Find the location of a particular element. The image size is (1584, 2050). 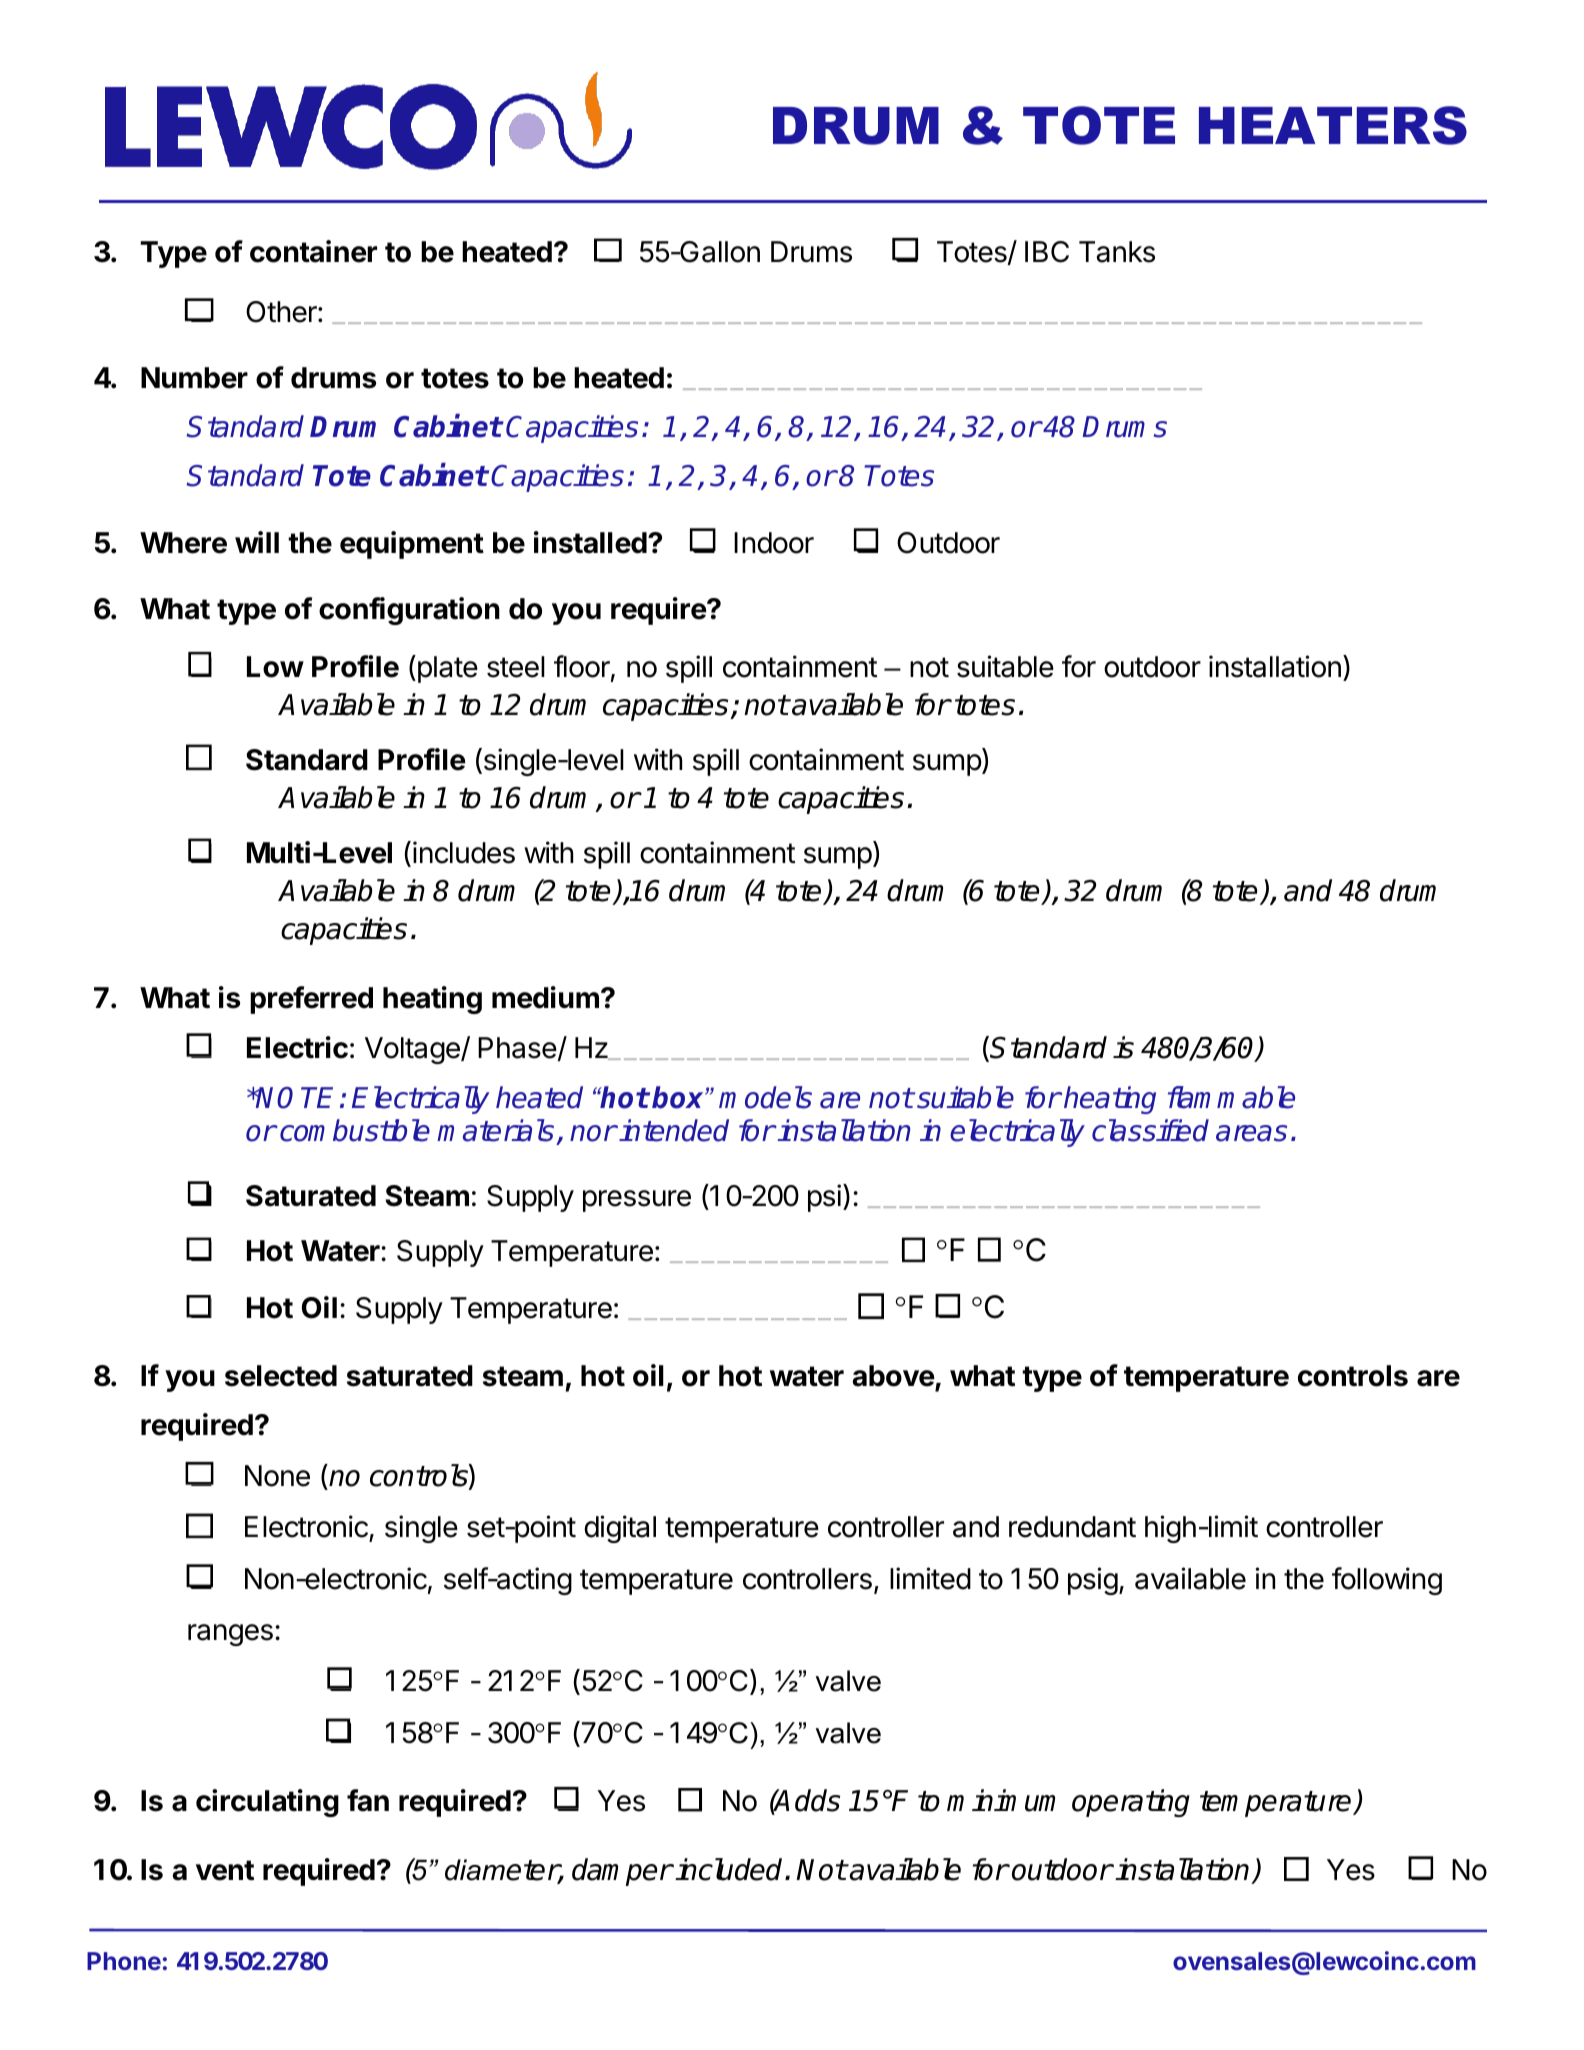

will is located at coordinates (257, 542).
